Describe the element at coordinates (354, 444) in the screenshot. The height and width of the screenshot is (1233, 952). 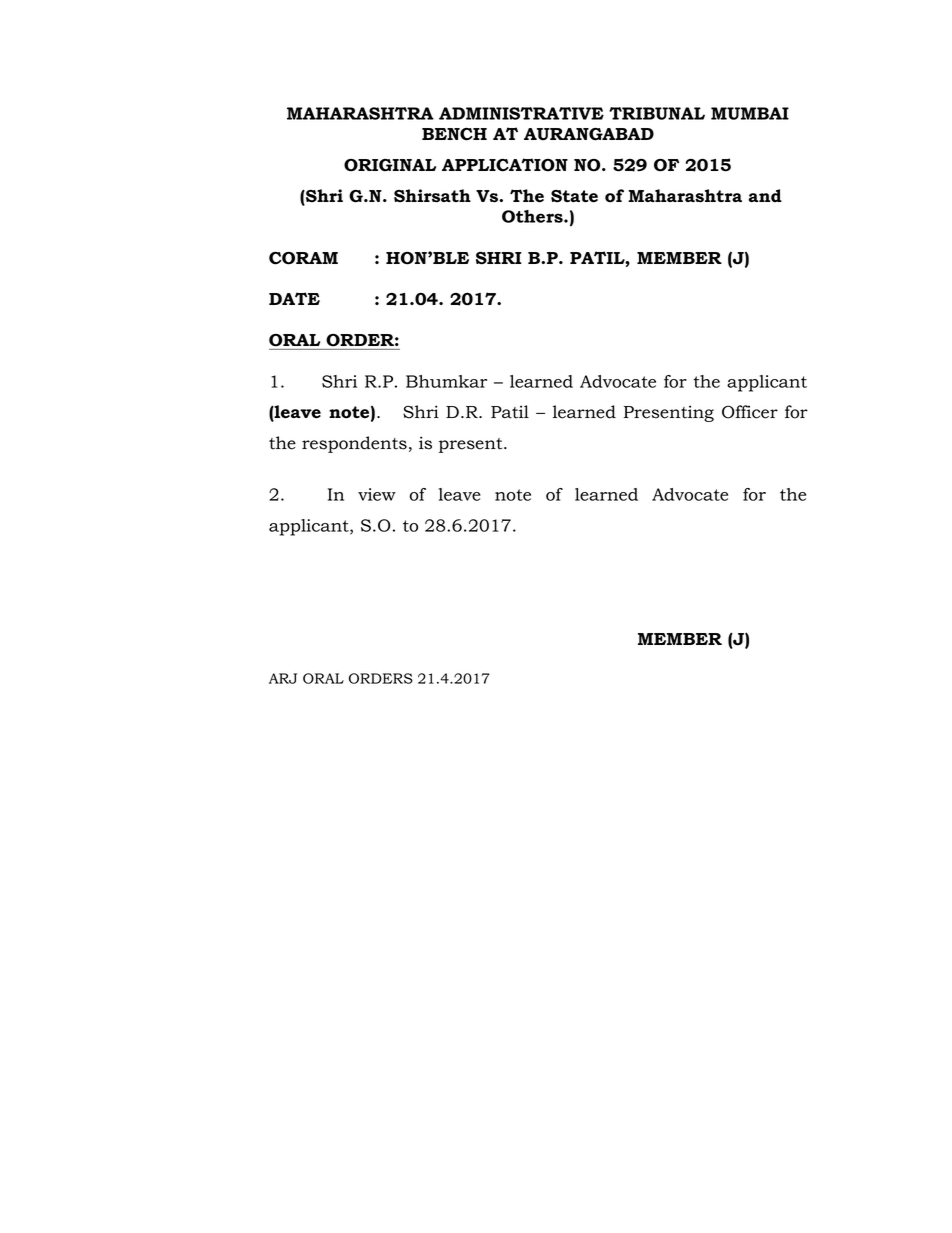
I see `respondents` at that location.
